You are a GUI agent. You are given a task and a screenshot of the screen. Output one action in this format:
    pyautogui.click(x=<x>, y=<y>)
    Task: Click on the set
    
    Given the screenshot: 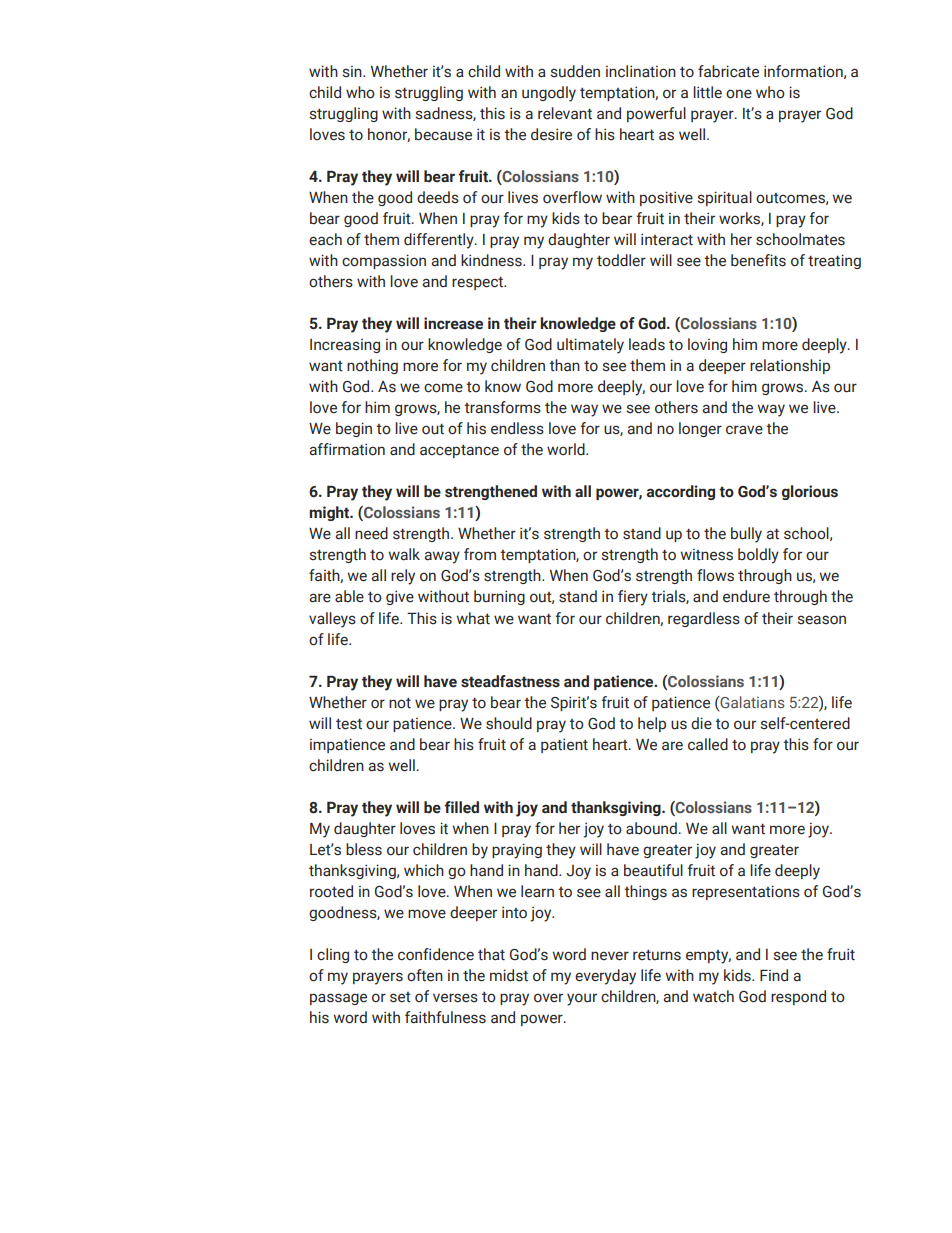 What is the action you would take?
    pyautogui.click(x=400, y=997)
